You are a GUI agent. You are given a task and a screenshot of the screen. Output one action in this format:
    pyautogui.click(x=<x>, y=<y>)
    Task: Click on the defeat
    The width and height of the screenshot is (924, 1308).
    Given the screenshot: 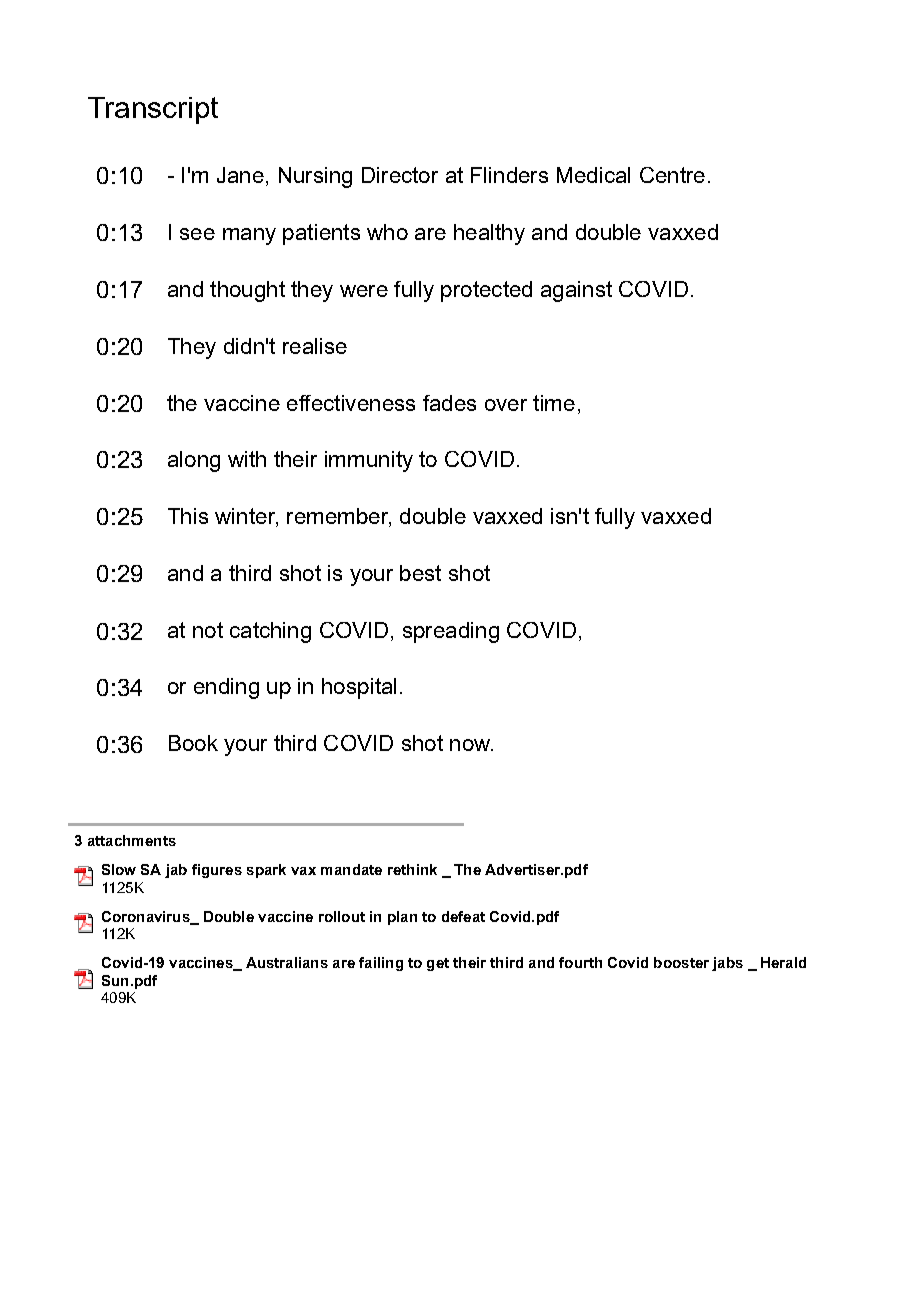 What is the action you would take?
    pyautogui.click(x=463, y=916)
